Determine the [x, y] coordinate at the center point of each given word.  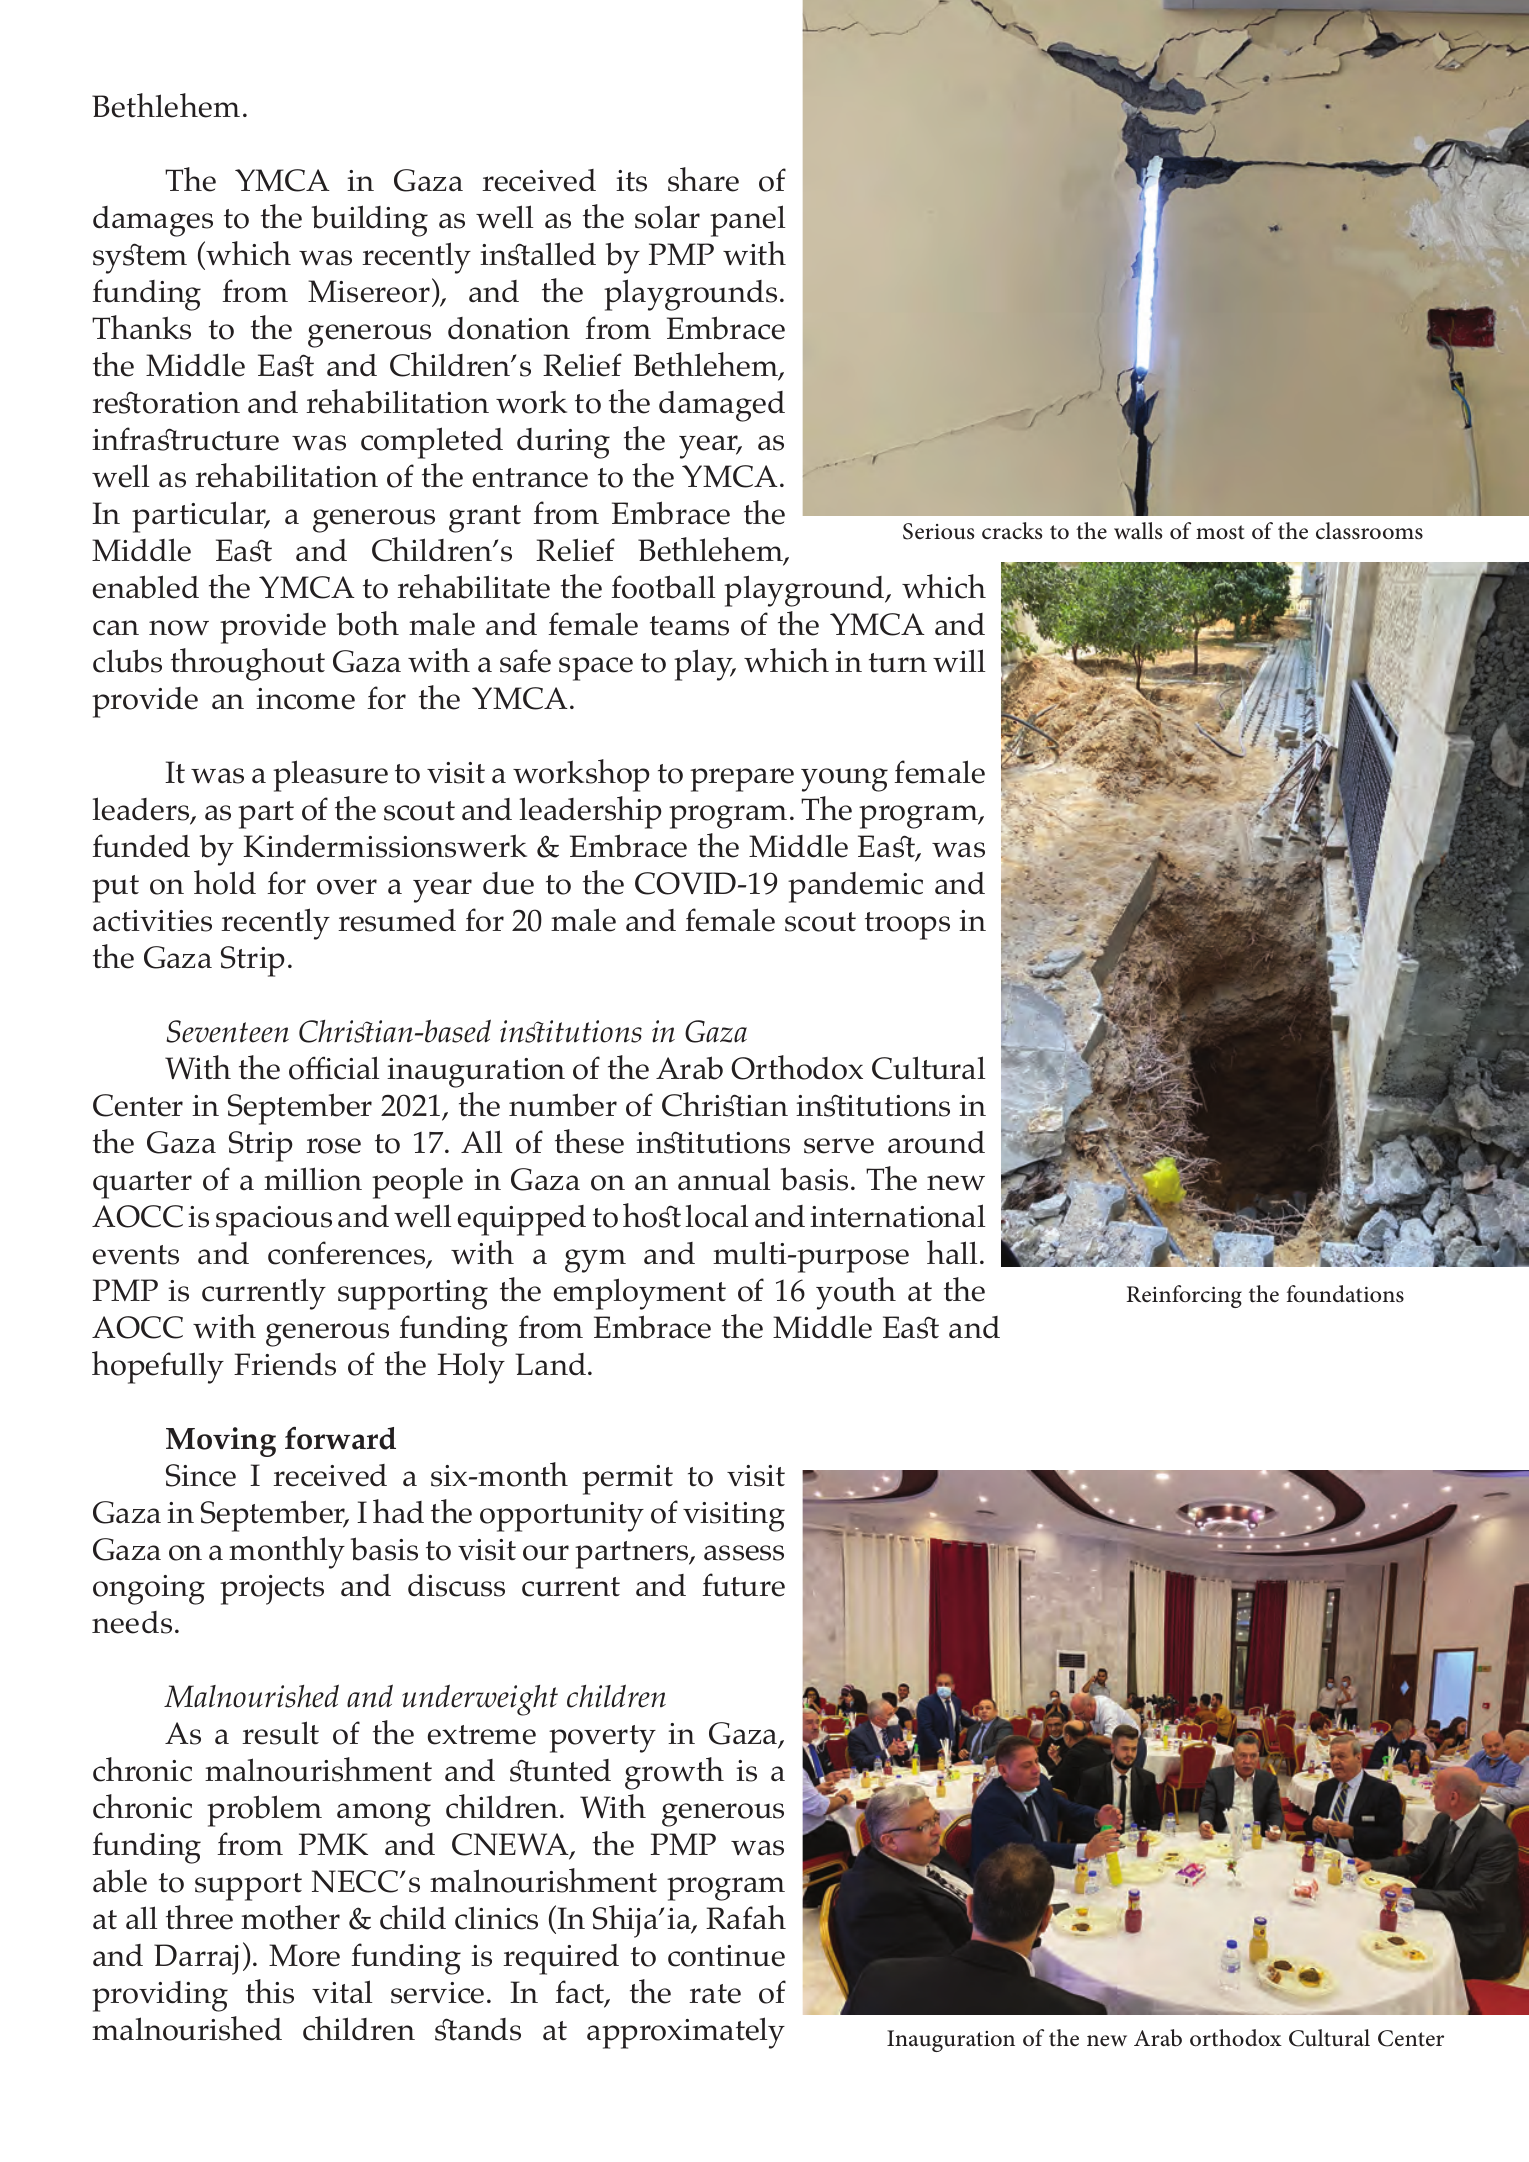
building [370, 221]
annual [724, 1179]
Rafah [746, 1917]
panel [747, 221]
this [270, 1991]
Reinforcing [1184, 1296]
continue [726, 1956]
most [1220, 532]
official [334, 1068]
